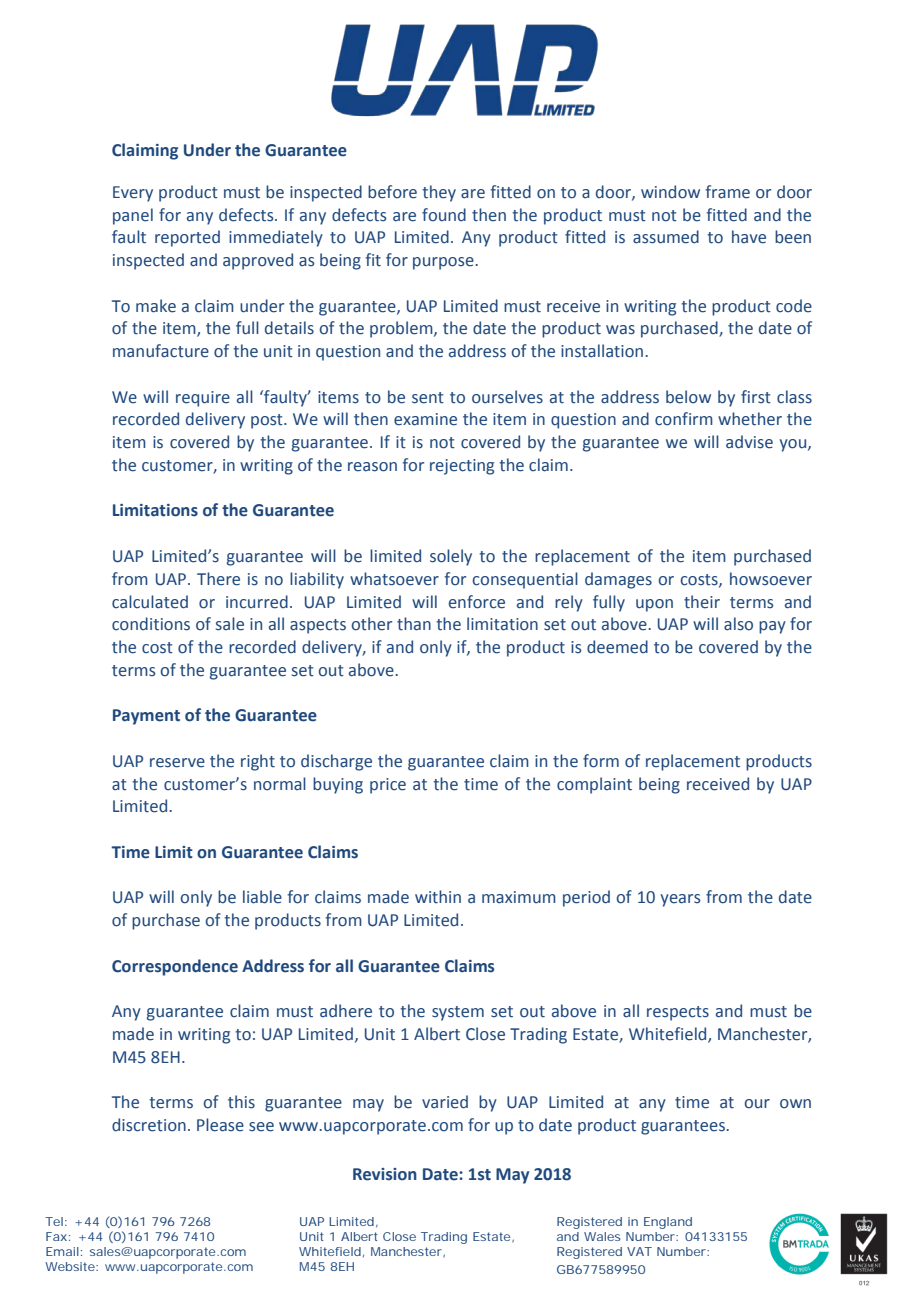 This screenshot has height=1308, width=924. Describe the element at coordinates (133, 216) in the screenshot. I see `panel` at that location.
